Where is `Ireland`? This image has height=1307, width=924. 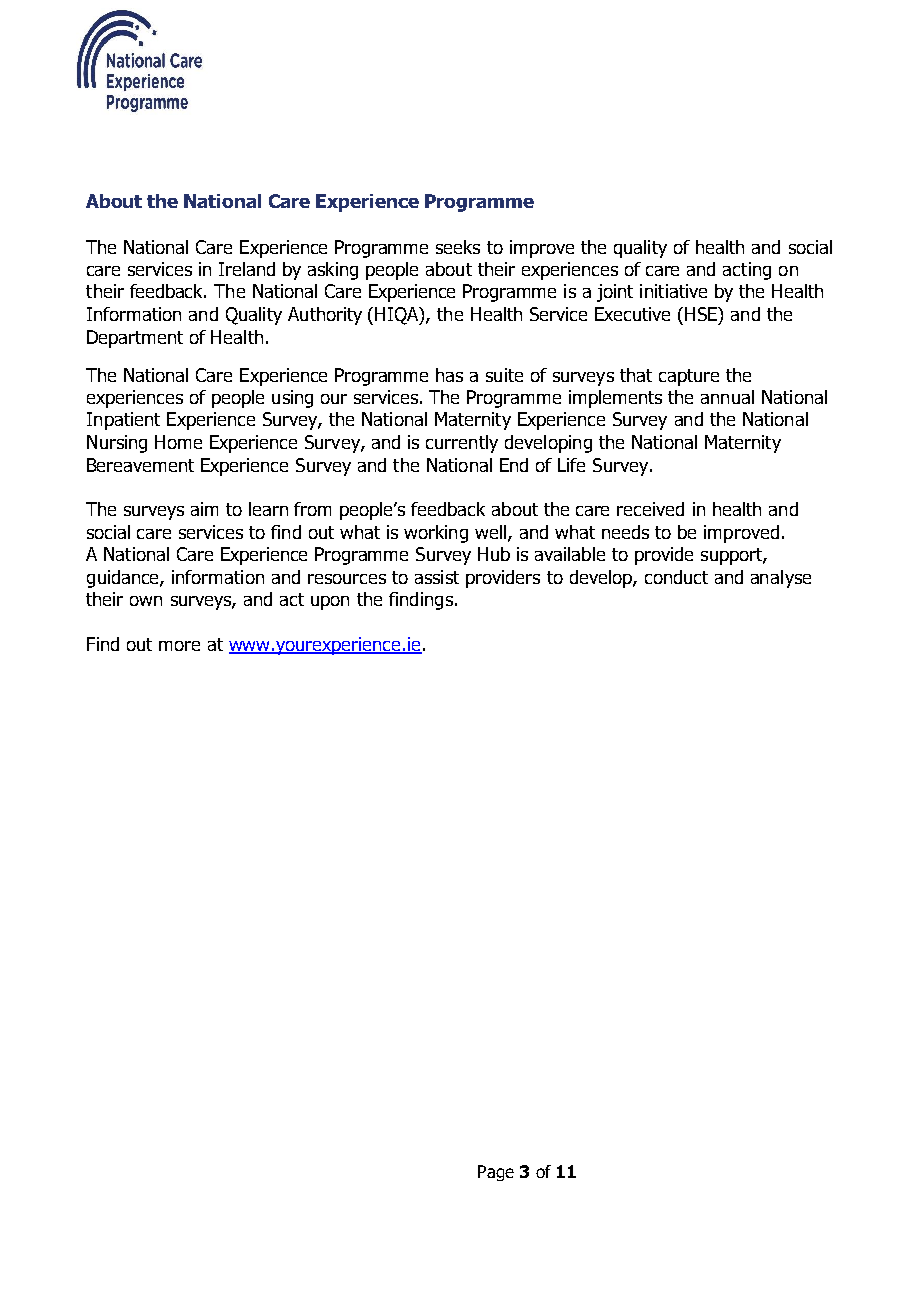 Ireland is located at coordinates (247, 269).
